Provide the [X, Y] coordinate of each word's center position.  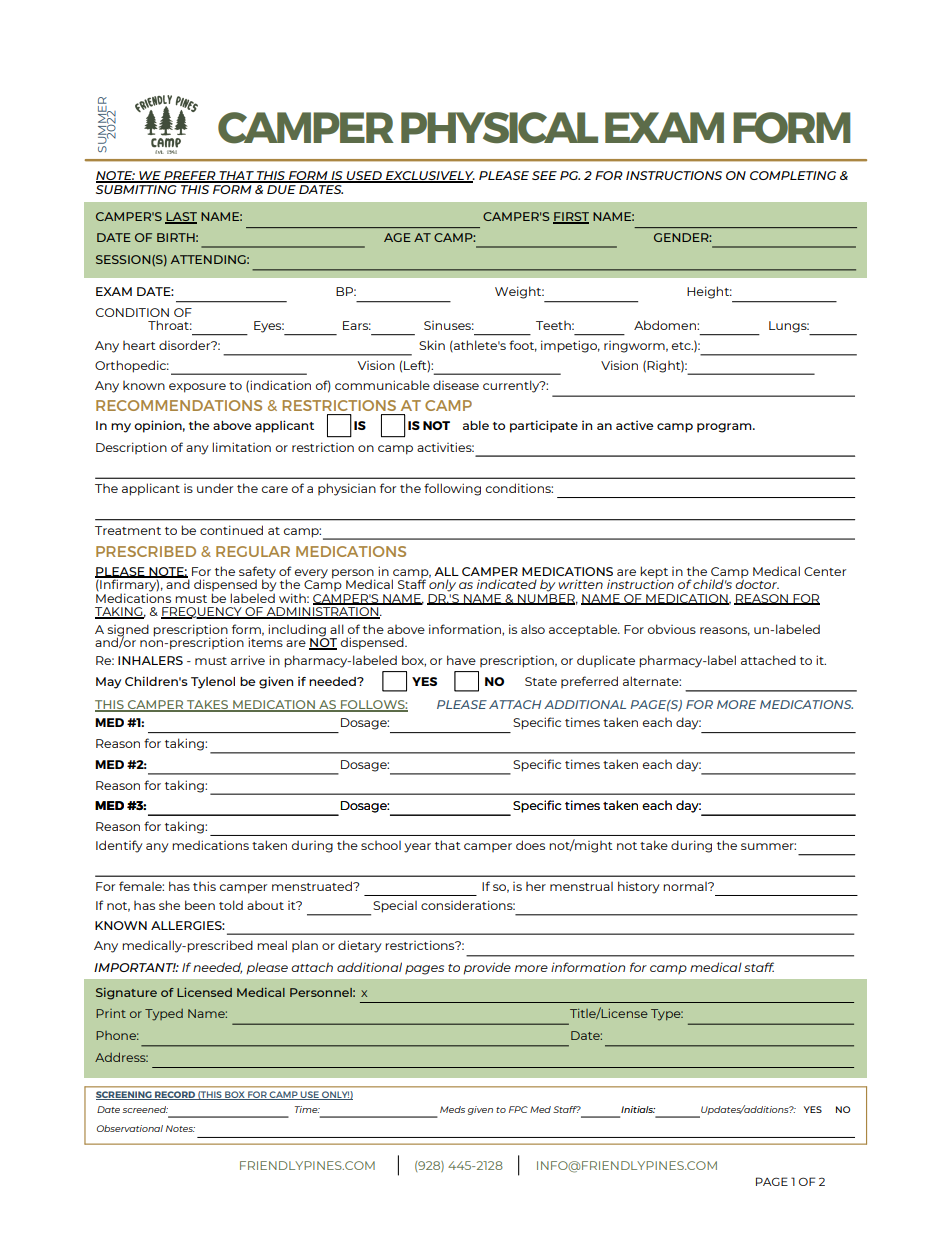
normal [686, 886]
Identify [119, 846]
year [417, 848]
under [215, 488]
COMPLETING [793, 175]
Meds [452, 1109]
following [452, 489]
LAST [181, 218]
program [725, 428]
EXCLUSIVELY [429, 177]
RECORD [175, 1095]
